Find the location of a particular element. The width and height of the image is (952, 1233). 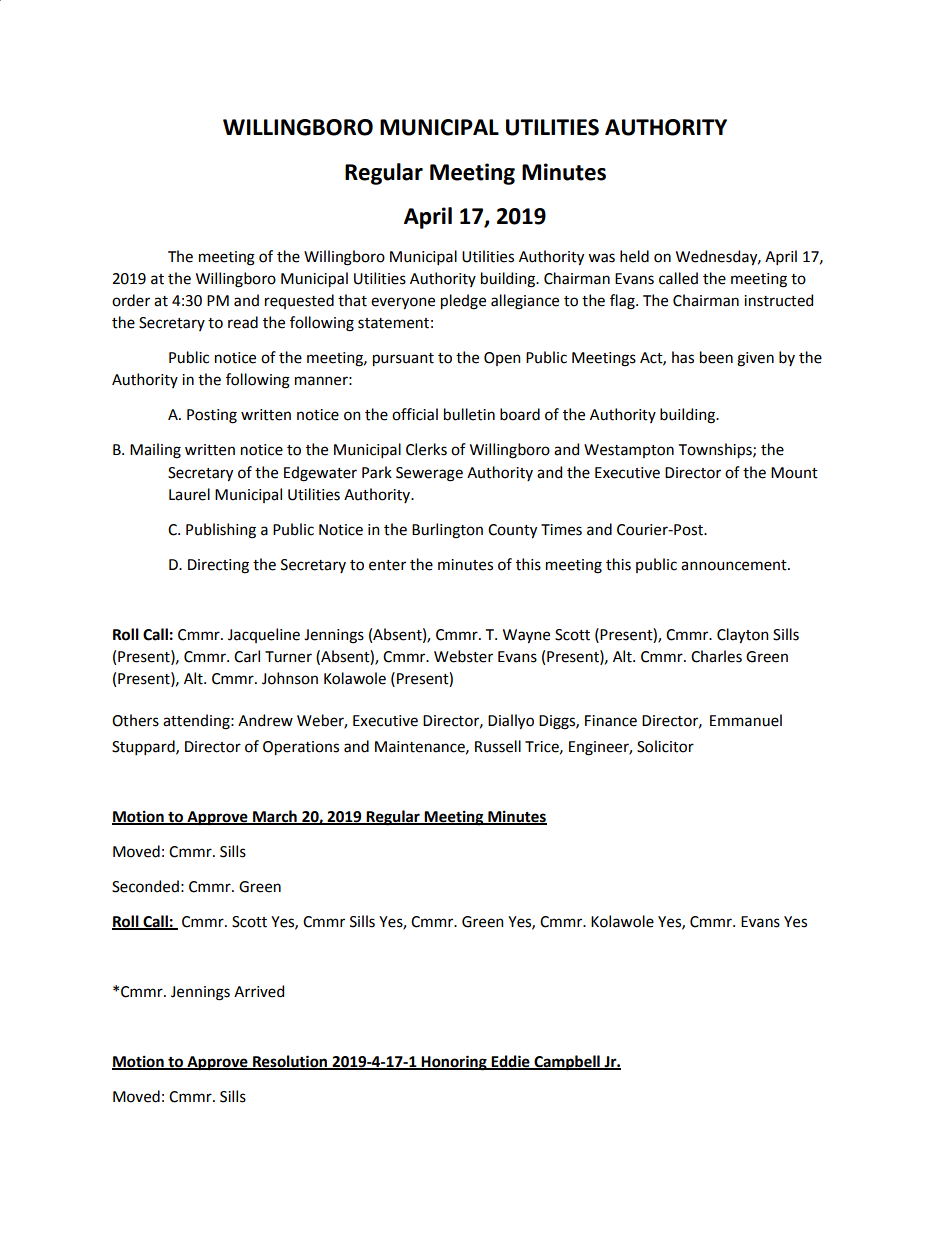

Townships is located at coordinates (716, 450).
